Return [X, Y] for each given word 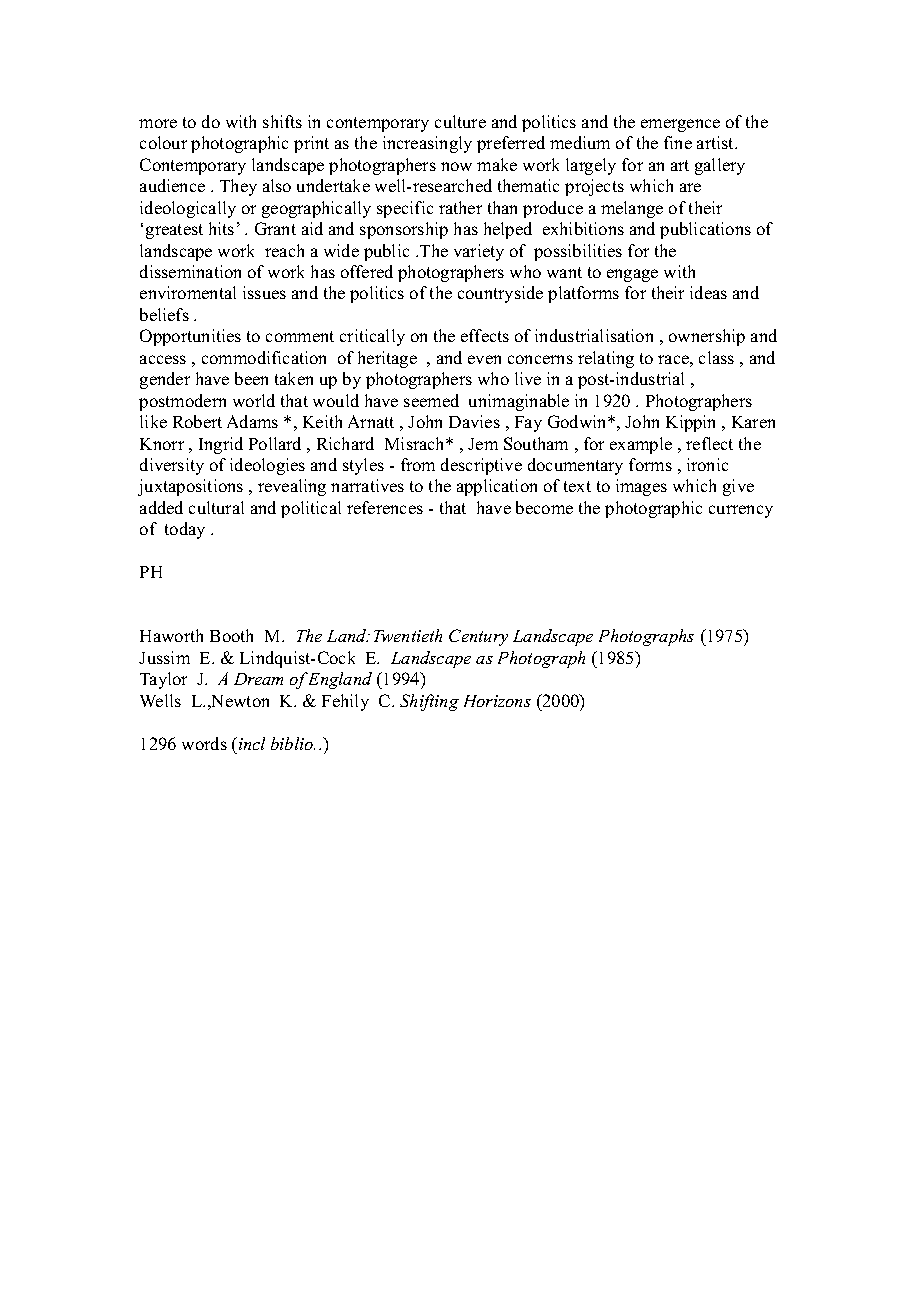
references [385, 507]
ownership [707, 337]
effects [485, 335]
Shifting [429, 702]
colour [163, 142]
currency [741, 511]
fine [678, 142]
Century [478, 637]
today [185, 530]
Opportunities [190, 337]
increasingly [427, 144]
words [204, 743]
